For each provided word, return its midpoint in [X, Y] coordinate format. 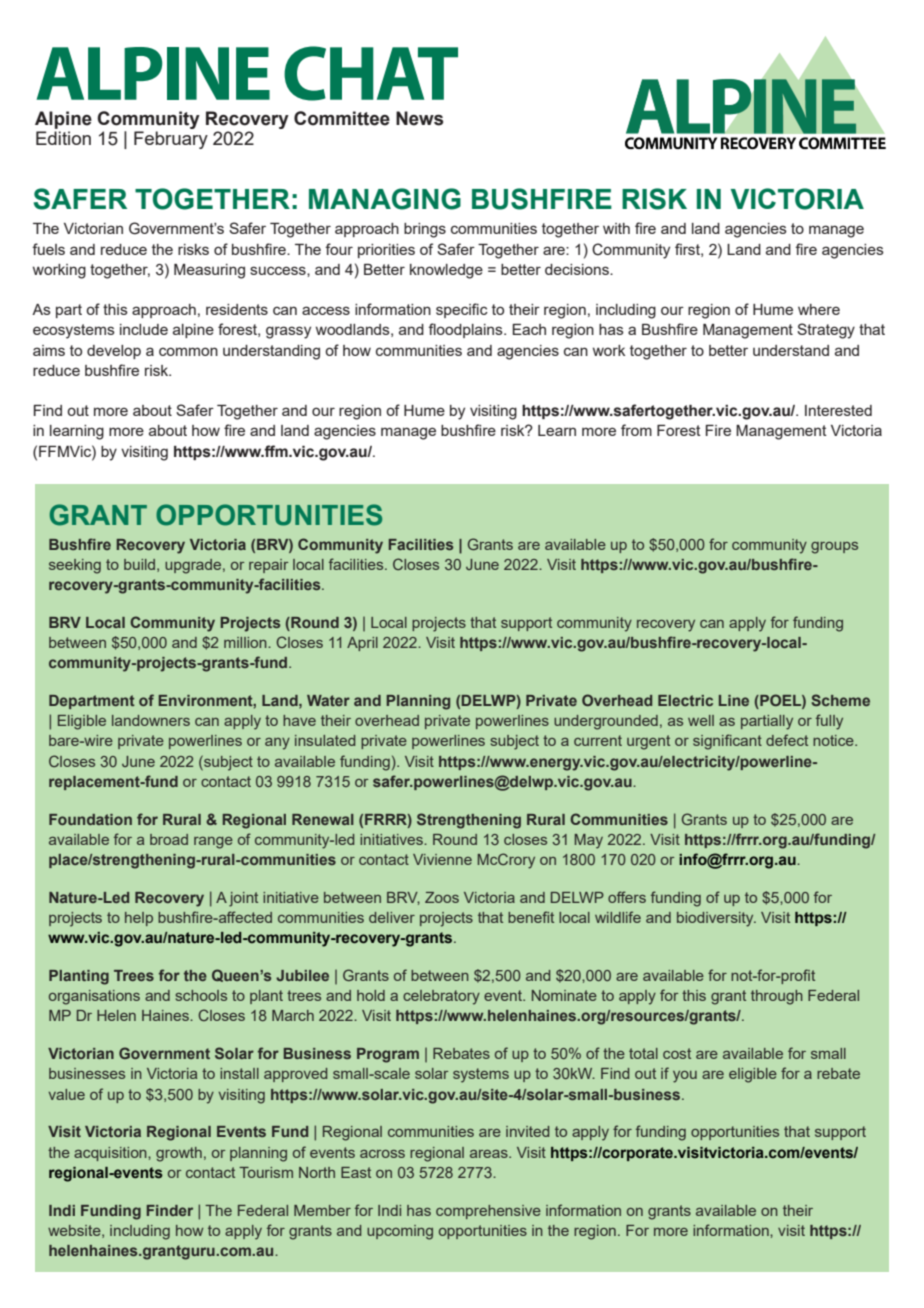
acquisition [111, 1154]
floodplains [466, 330]
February [171, 140]
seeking [75, 566]
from [636, 430]
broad [169, 839]
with [616, 228]
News [419, 118]
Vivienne [442, 859]
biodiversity [716, 919]
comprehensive [488, 1212]
